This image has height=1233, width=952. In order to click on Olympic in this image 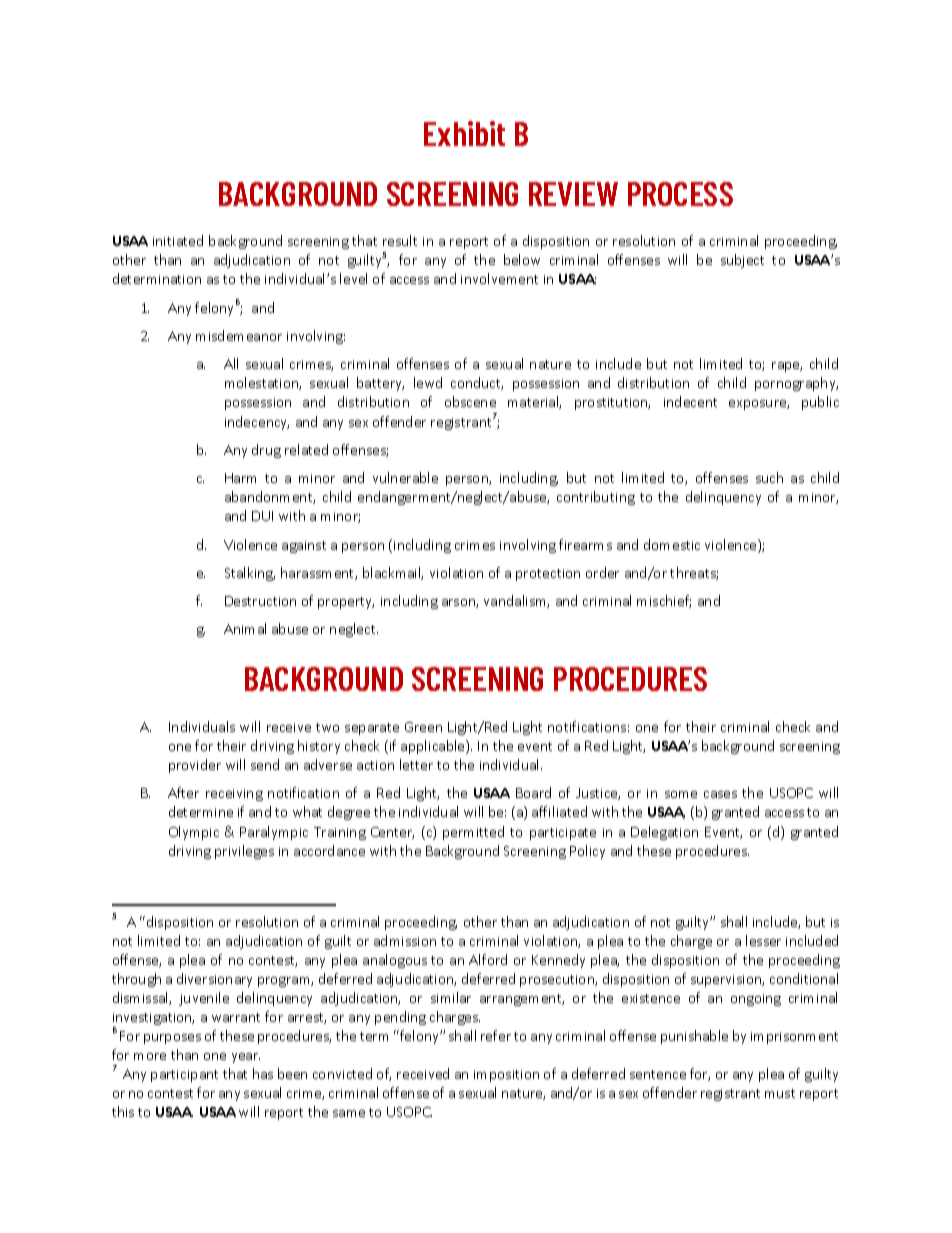, I will do `click(194, 833)`.
